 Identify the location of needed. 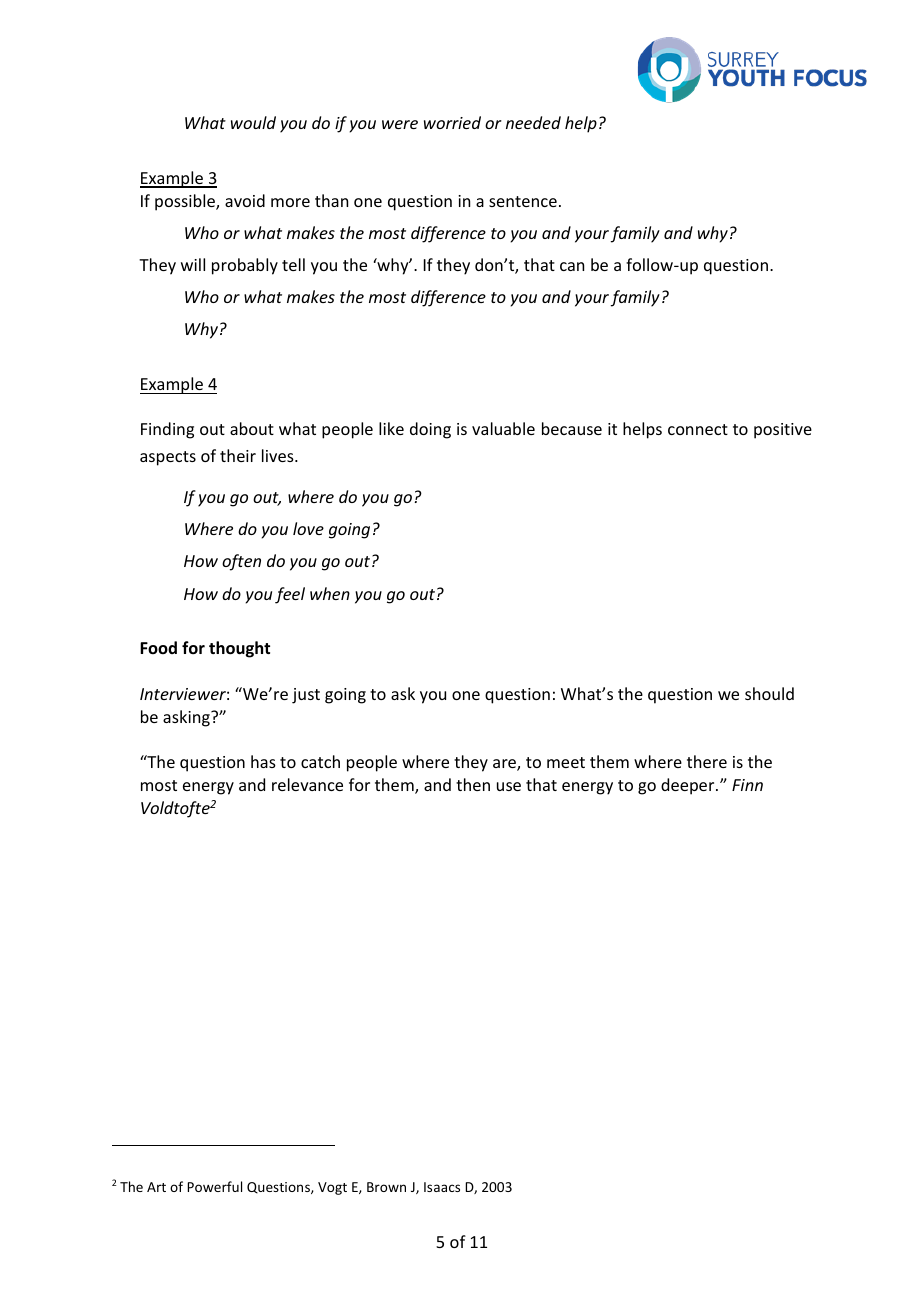
(533, 122).
